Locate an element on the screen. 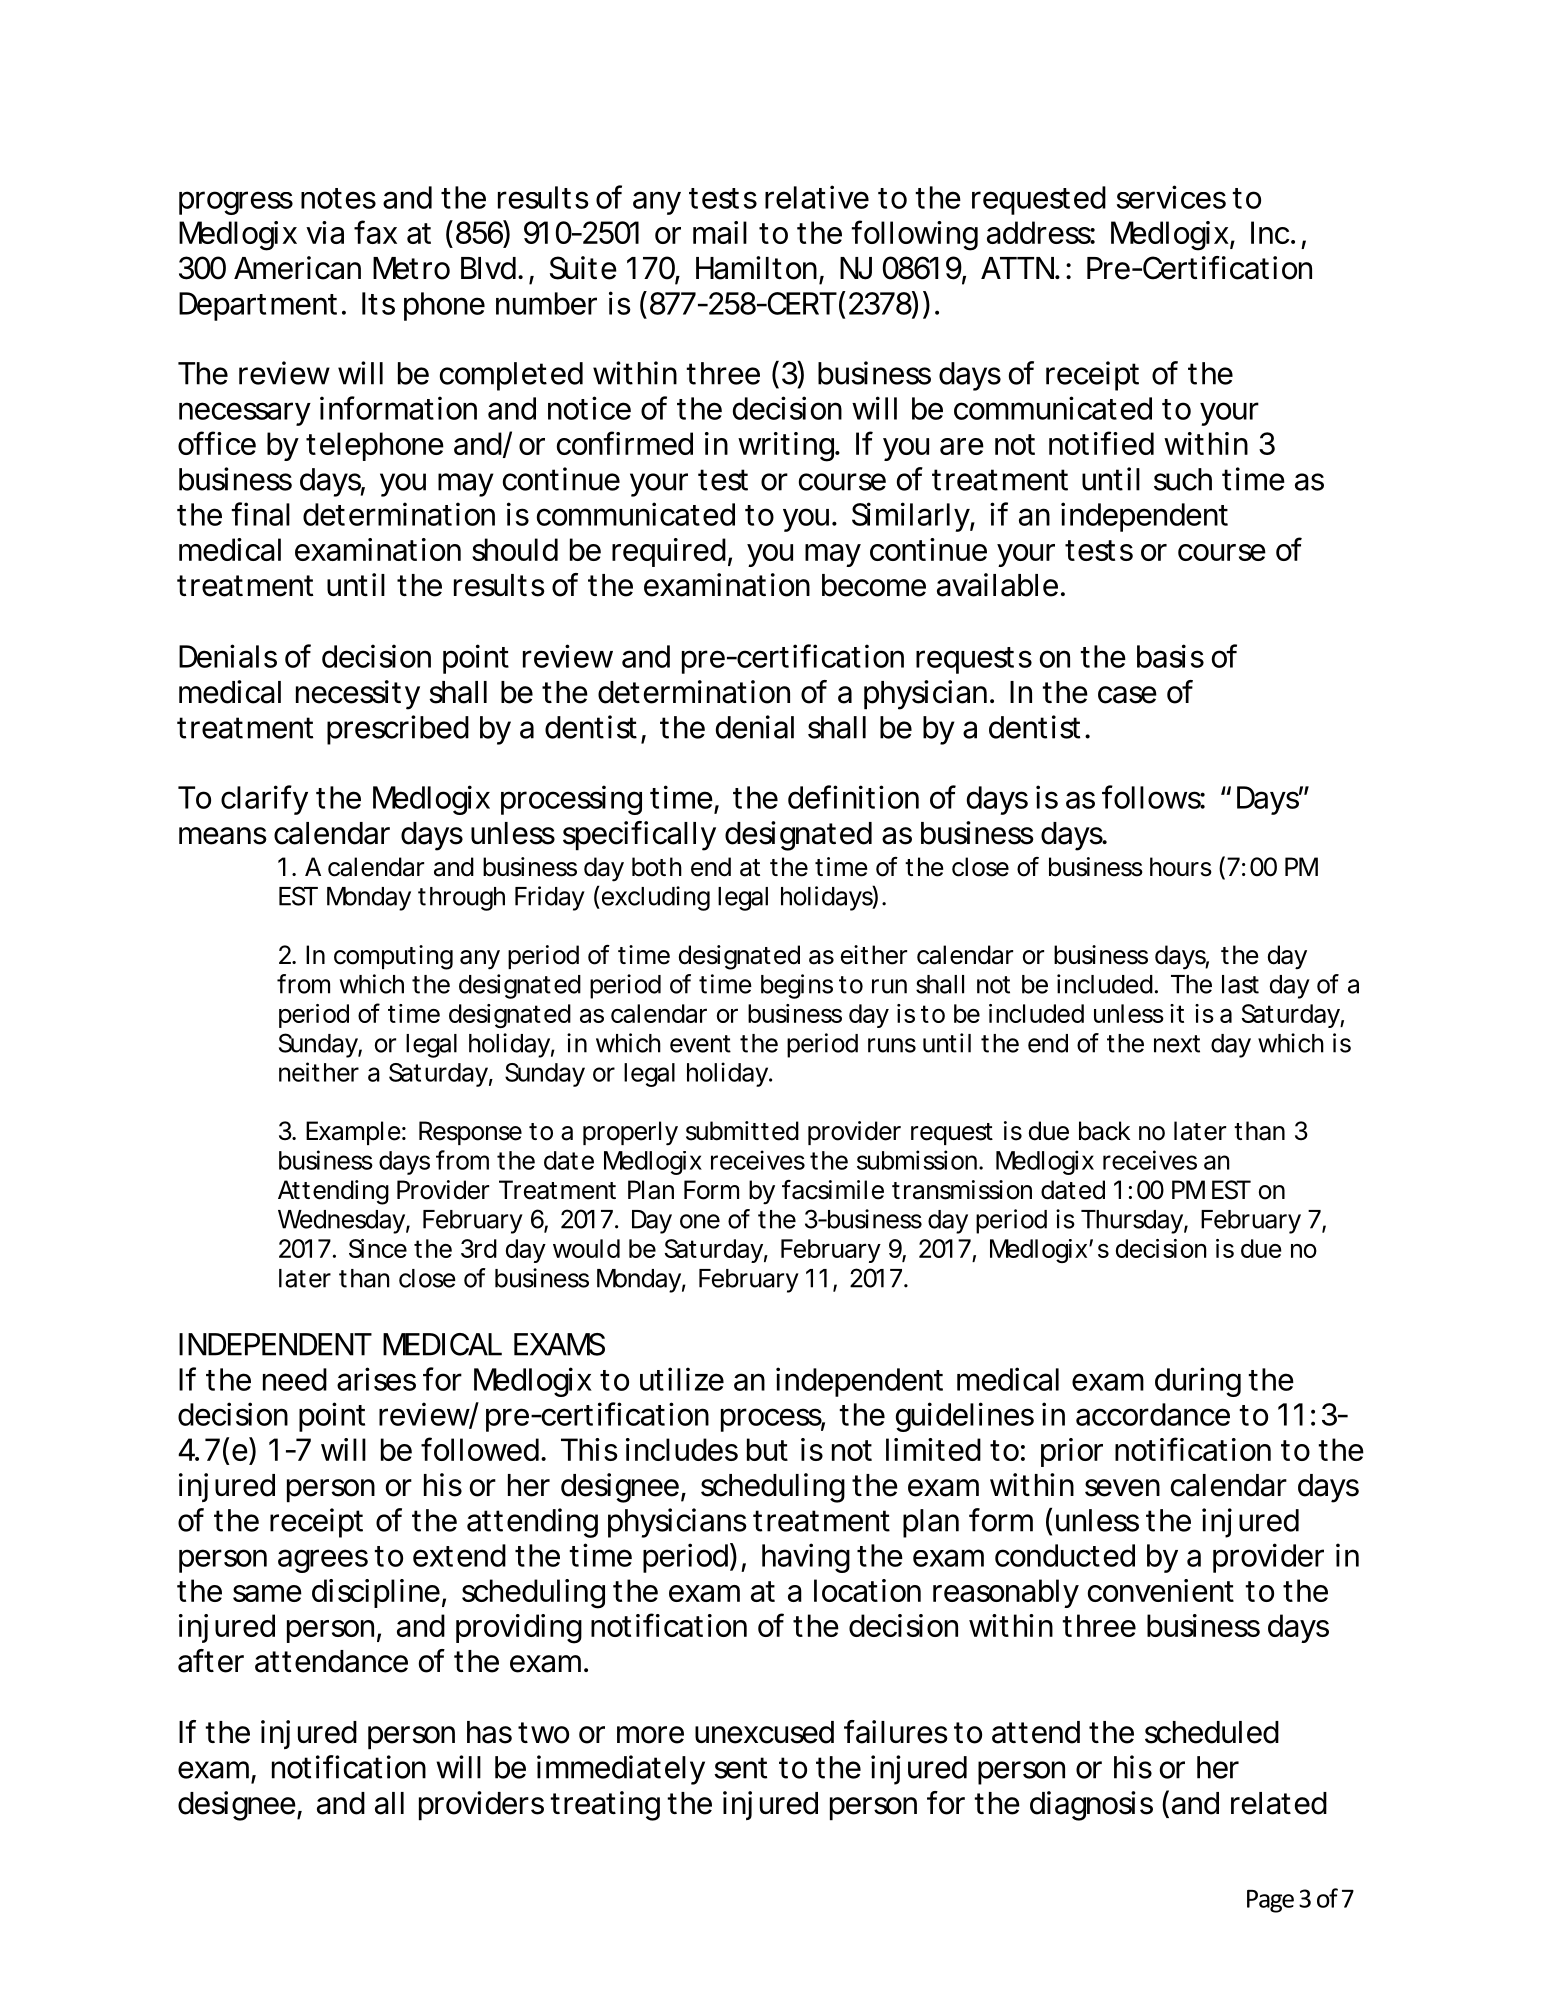 Image resolution: width=1550 pixels, height=2006 pixels. Hamilton is located at coordinates (756, 268).
